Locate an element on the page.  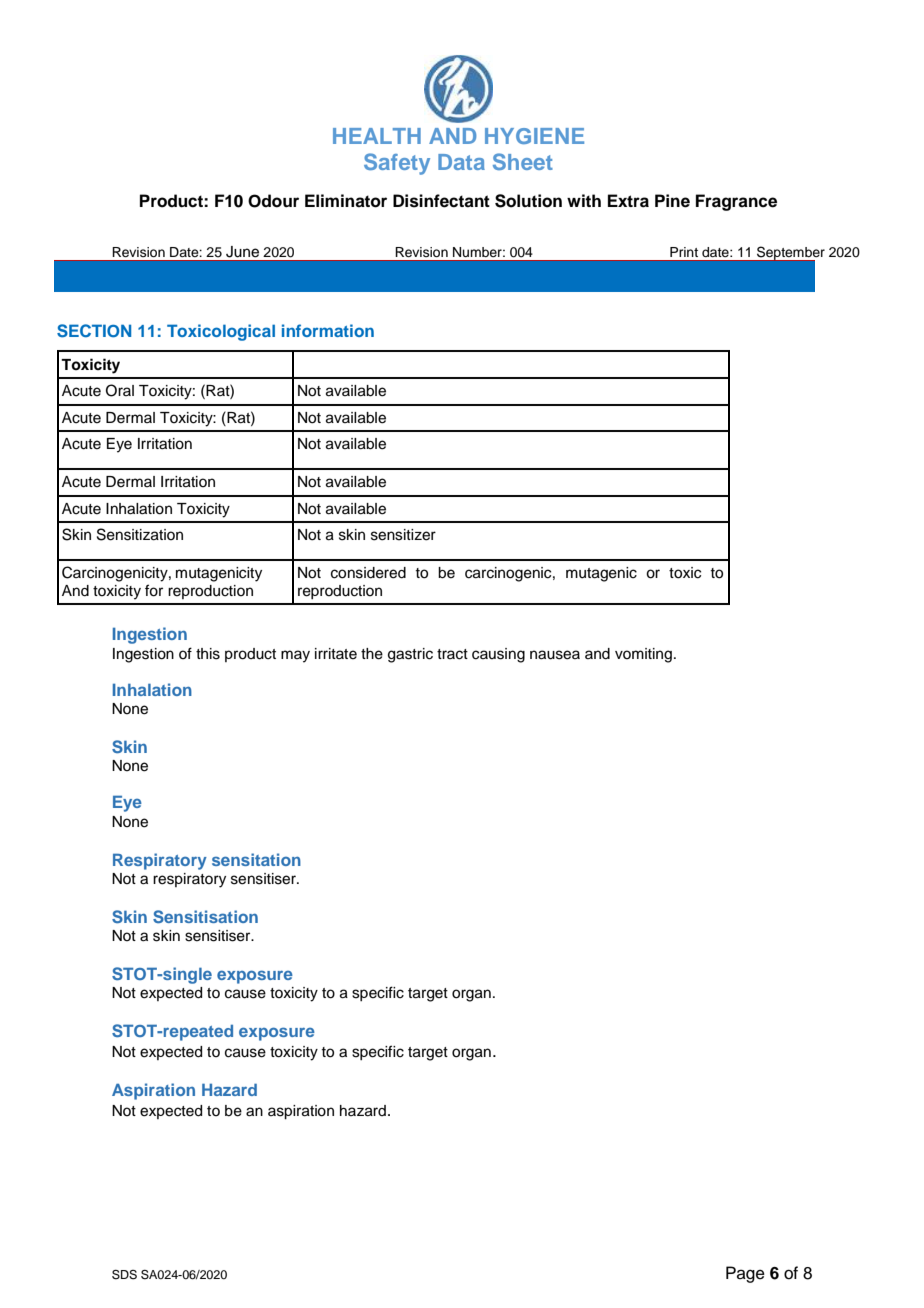
Odour is located at coordinates (273, 201).
